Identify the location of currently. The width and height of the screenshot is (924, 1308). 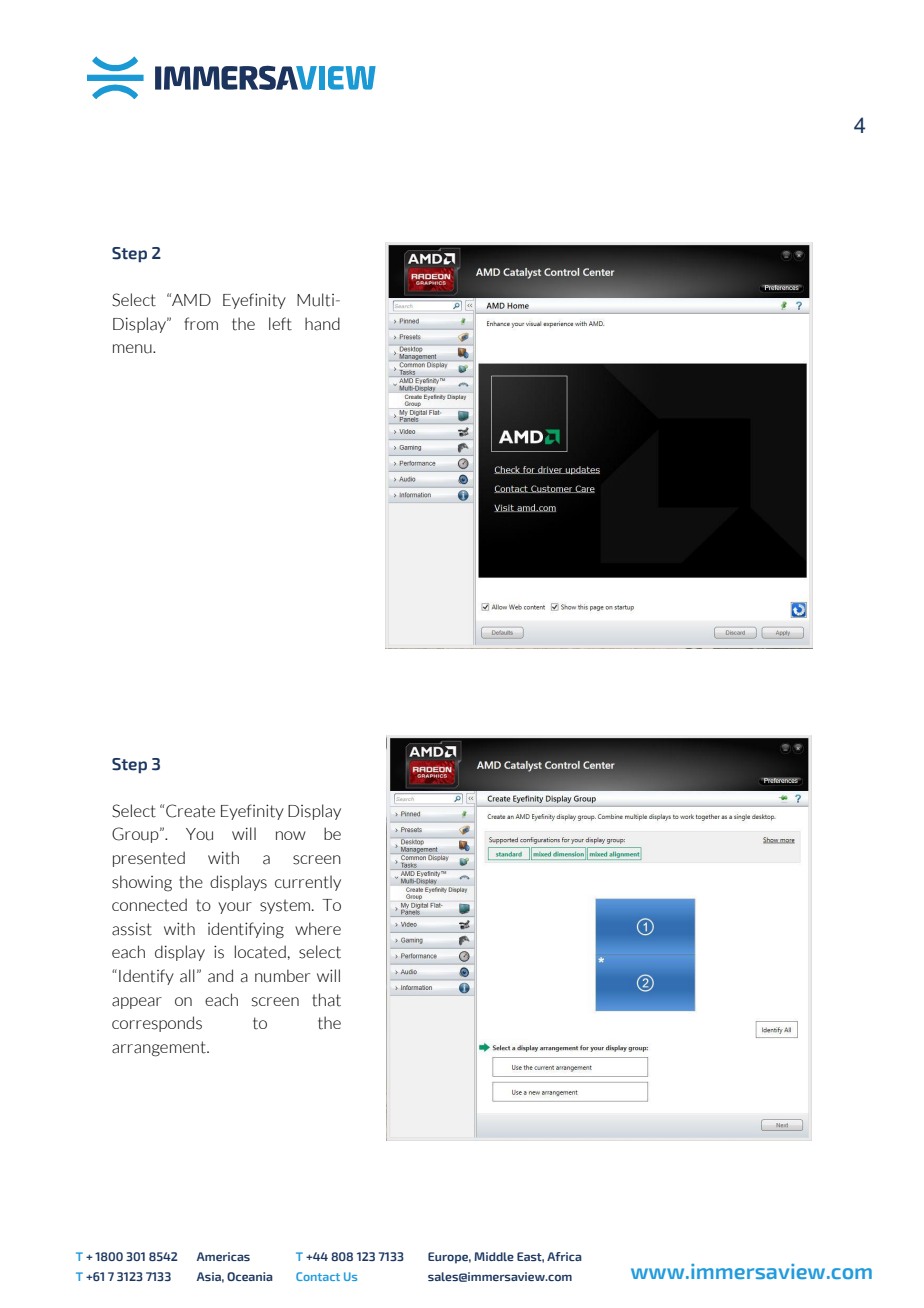
(308, 883).
